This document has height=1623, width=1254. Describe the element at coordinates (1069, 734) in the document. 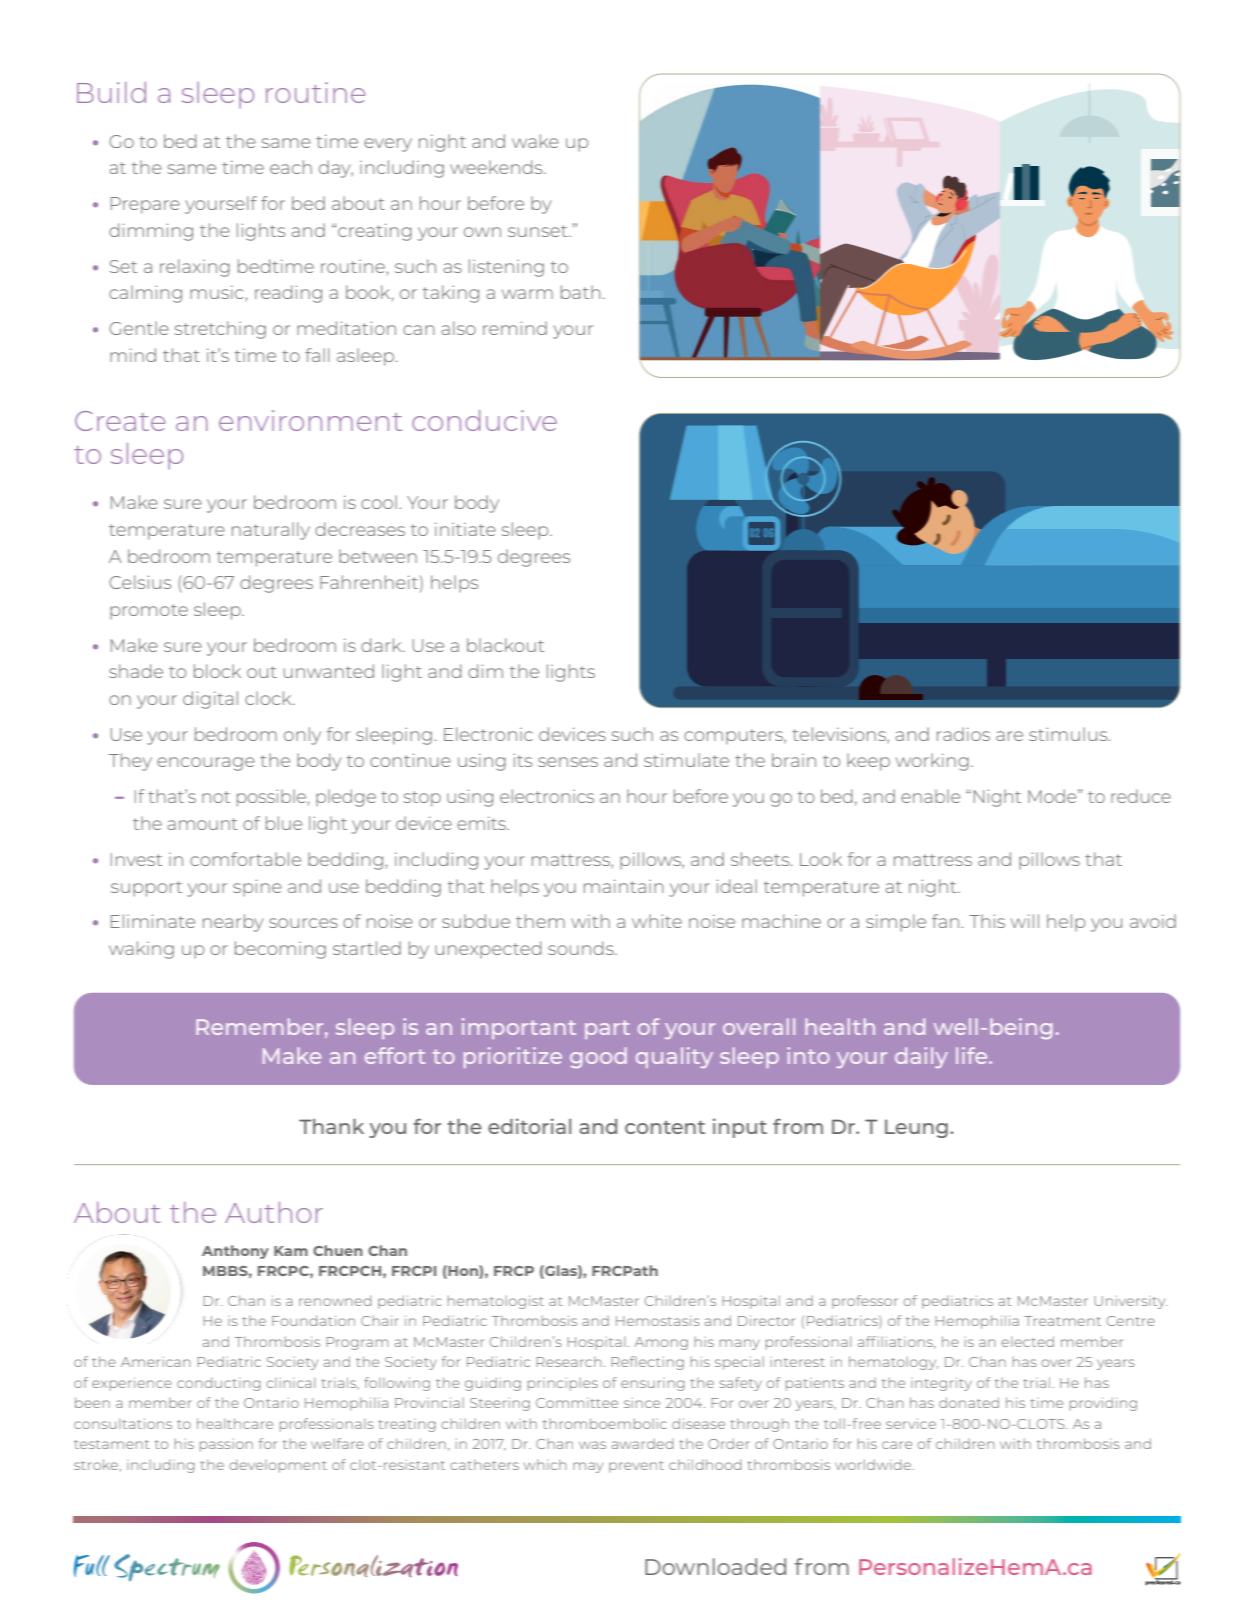

I see `stimulus` at that location.
